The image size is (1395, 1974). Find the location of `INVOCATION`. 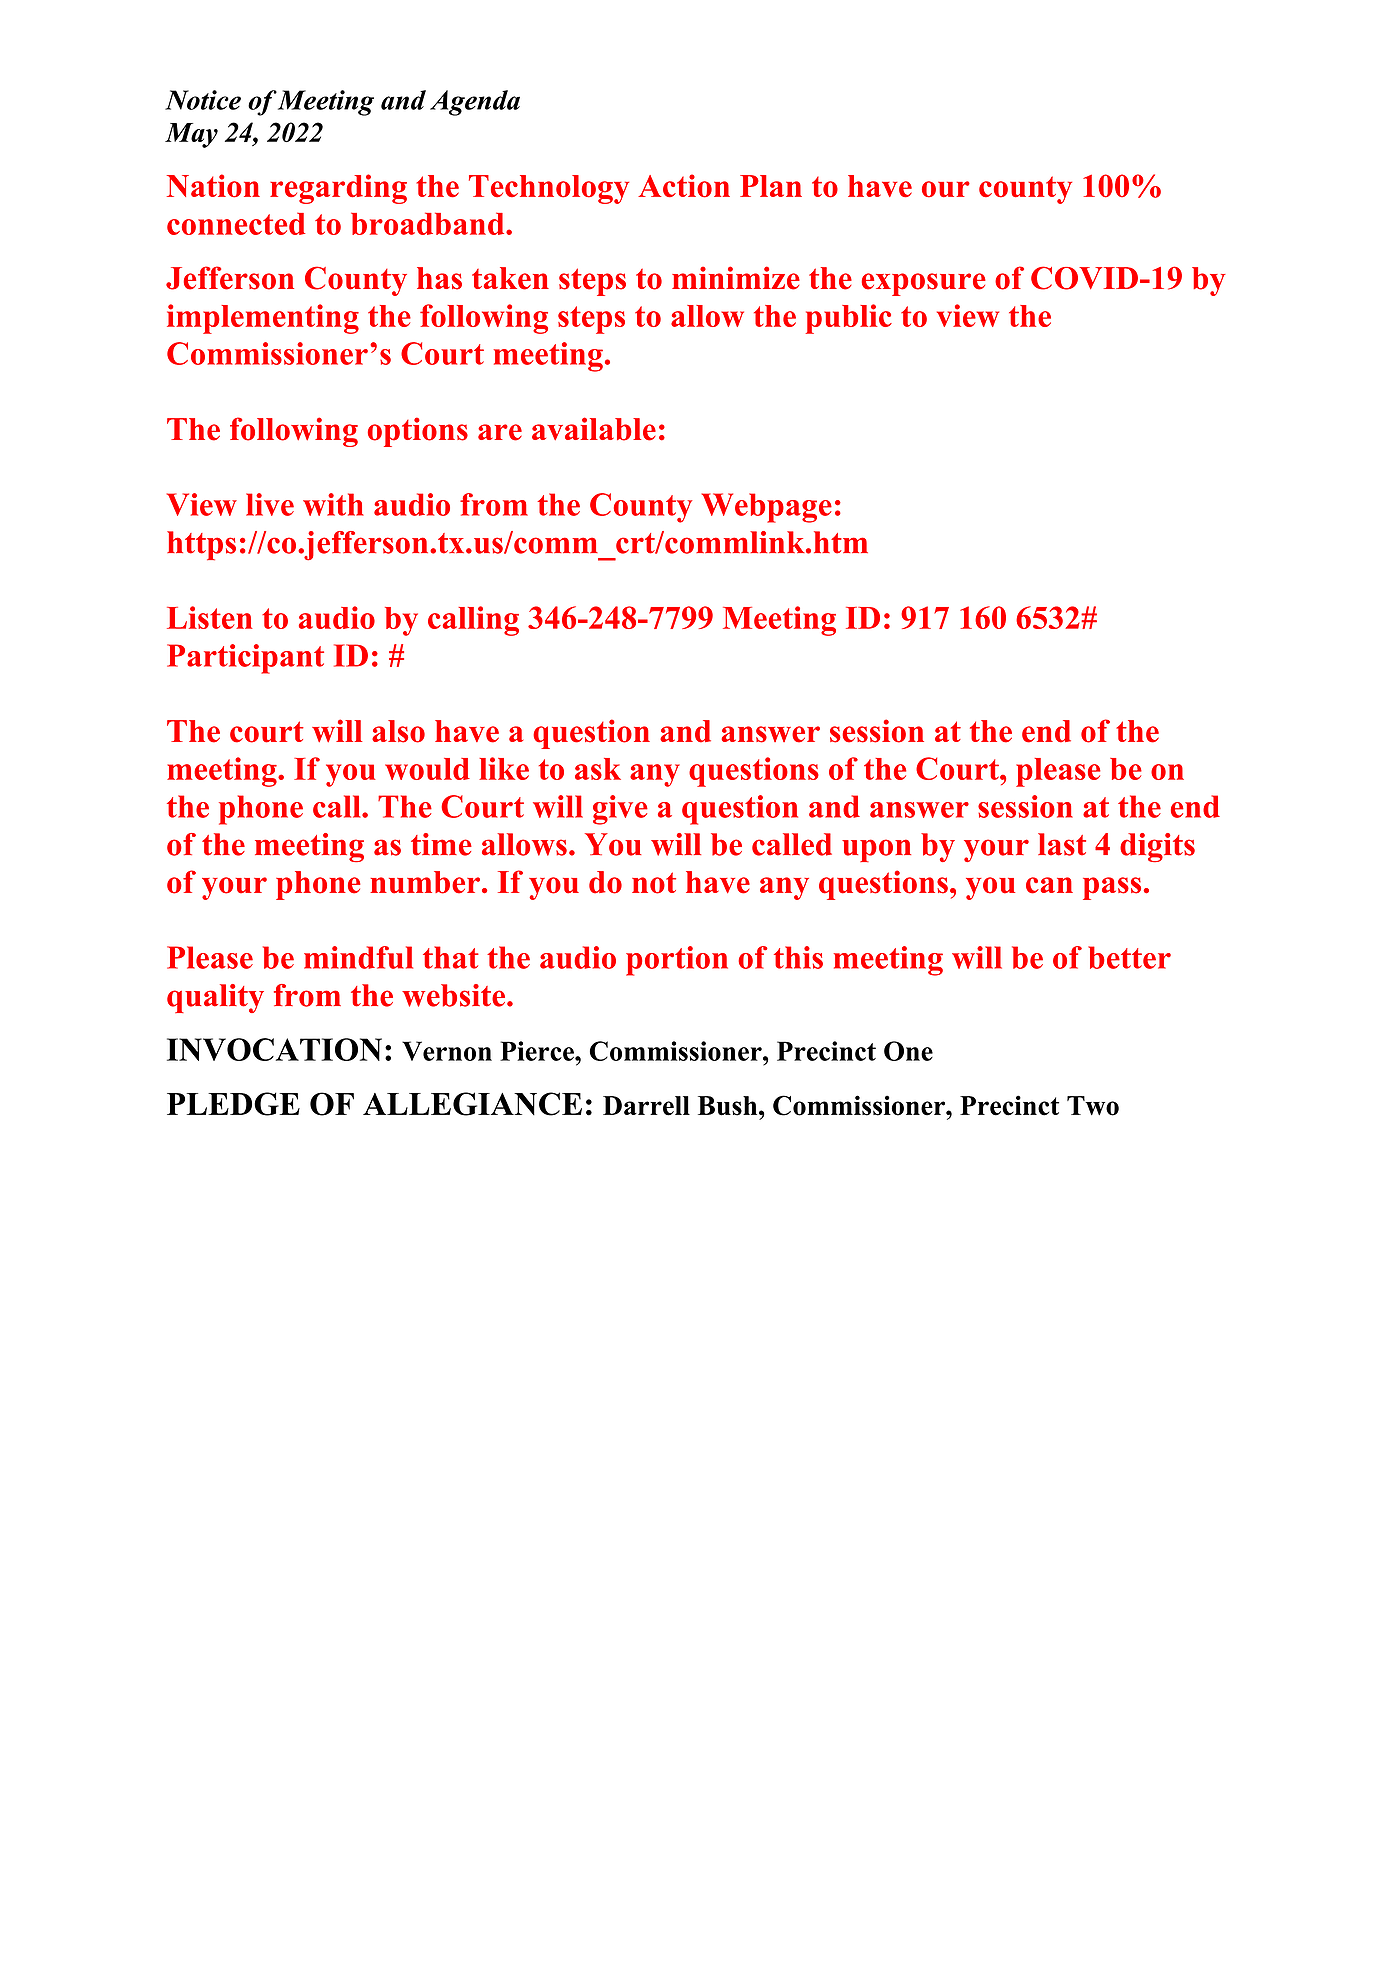

INVOCATION is located at coordinates (274, 1049).
